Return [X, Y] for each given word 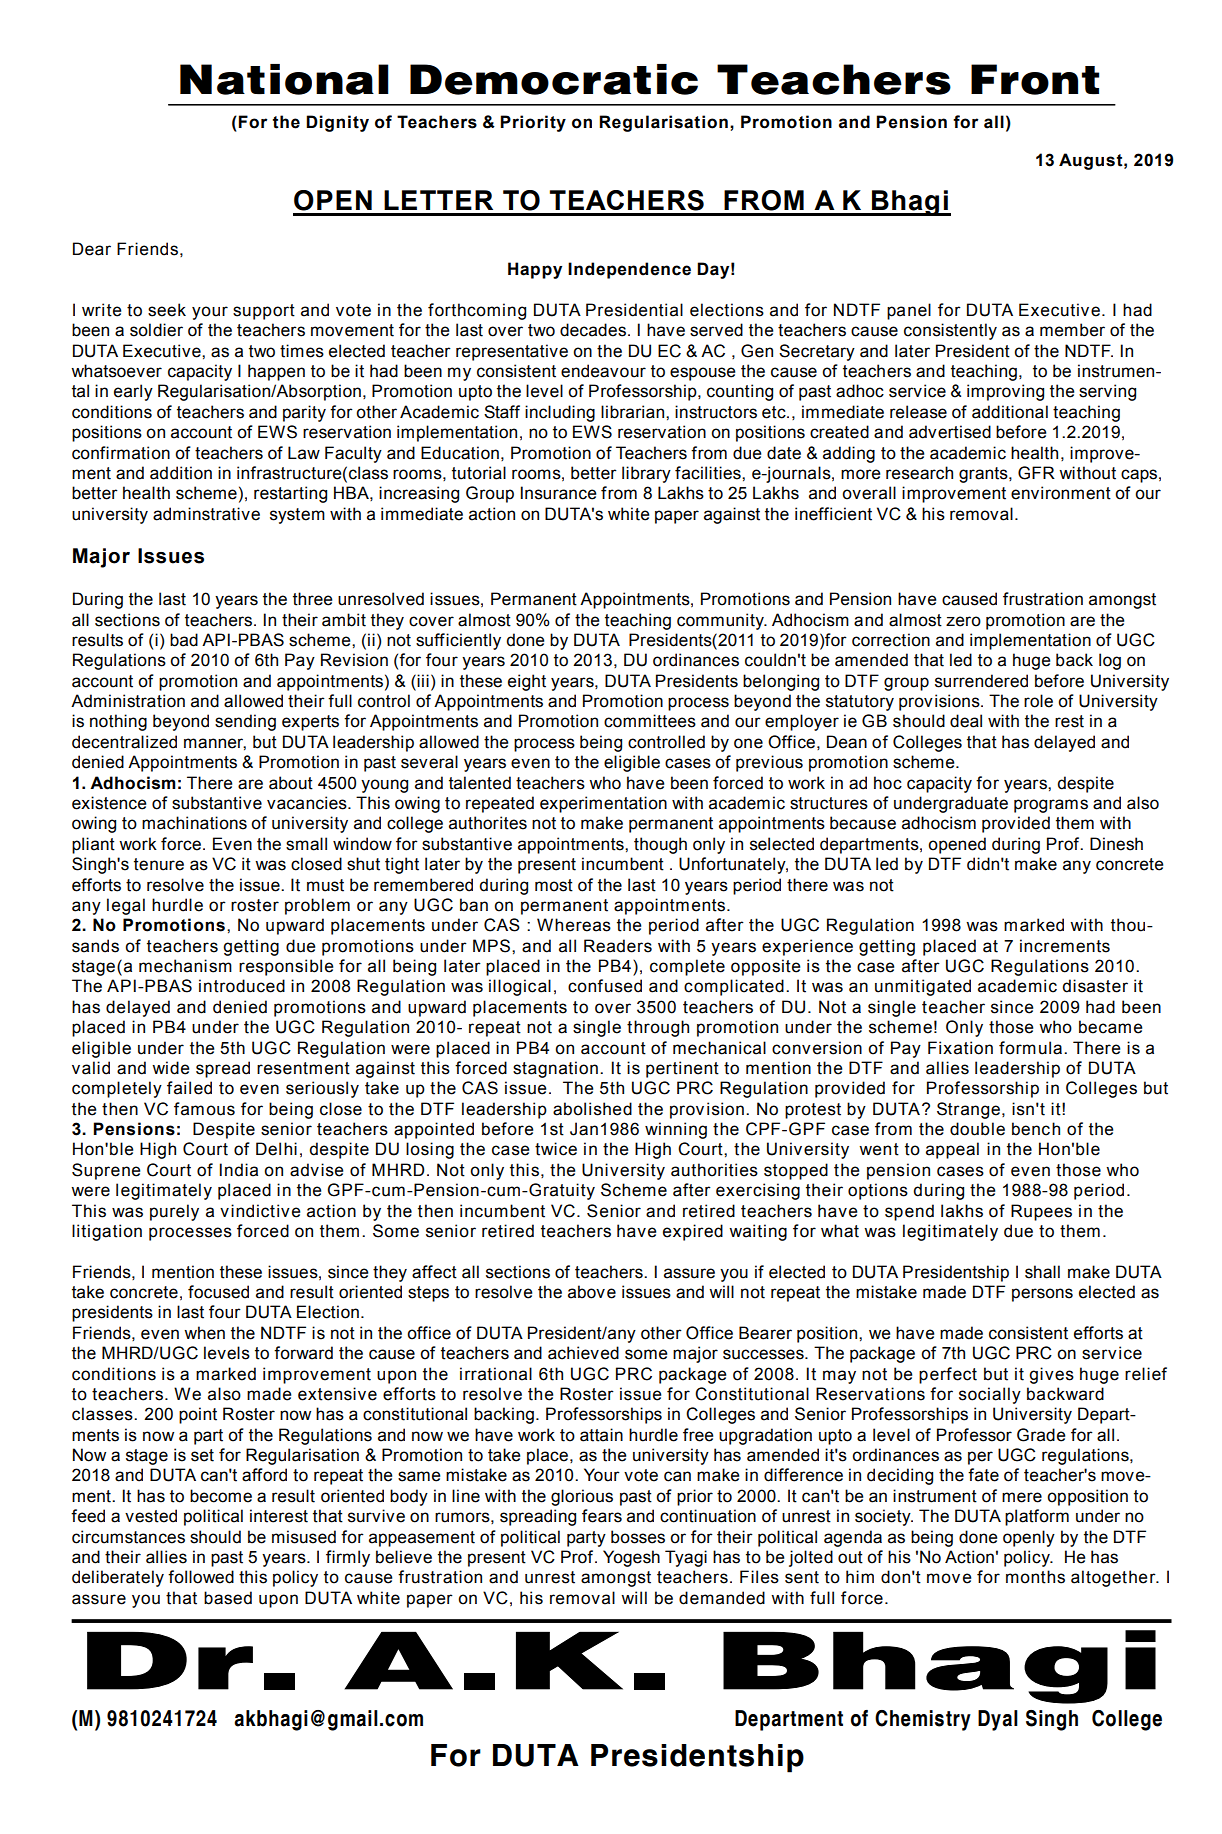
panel [909, 311]
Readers [618, 946]
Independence [629, 270]
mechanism [185, 966]
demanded [722, 1598]
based [228, 1598]
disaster [1095, 986]
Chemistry [923, 1720]
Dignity [337, 123]
